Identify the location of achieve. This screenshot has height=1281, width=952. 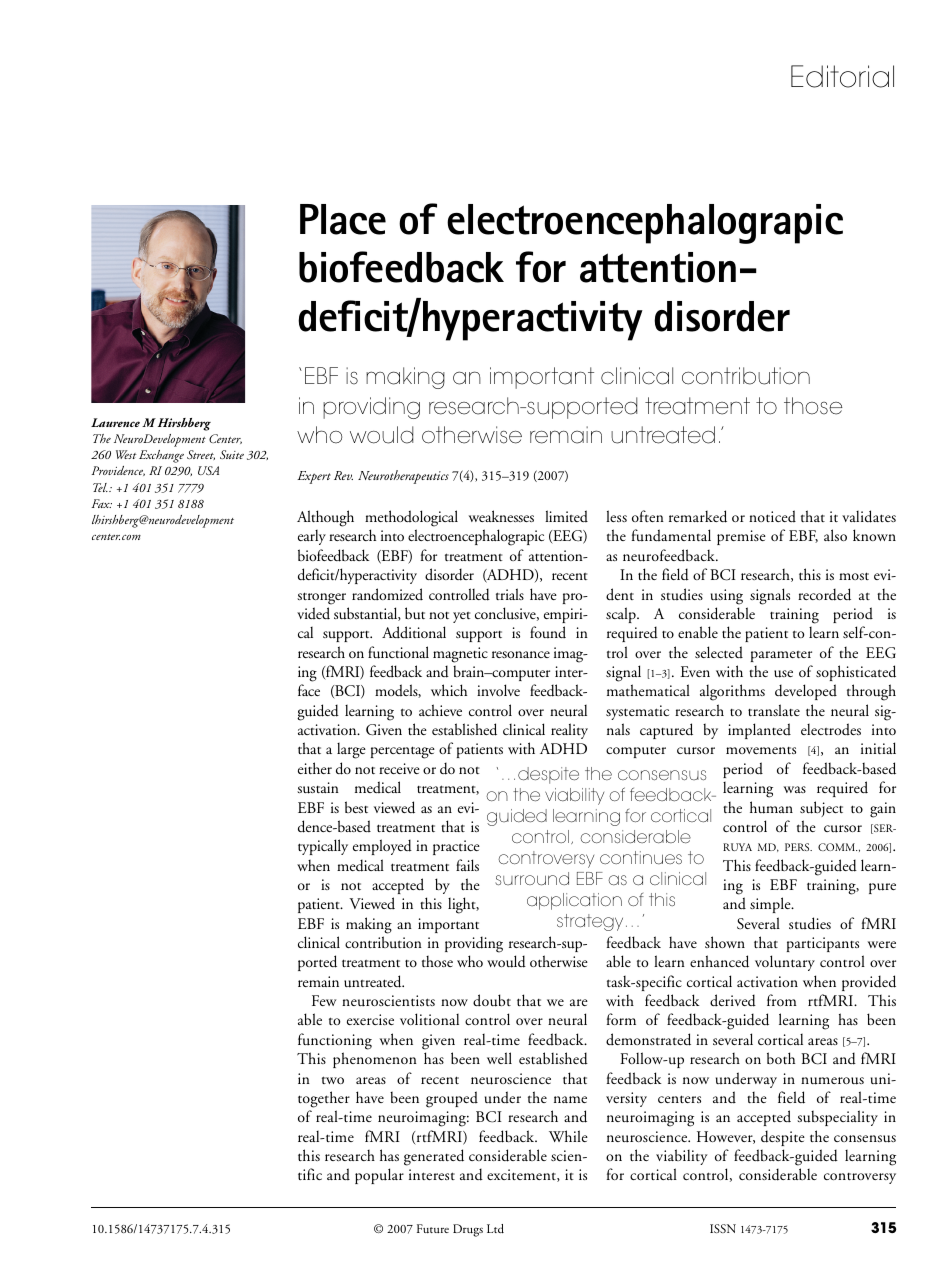
(440, 710).
